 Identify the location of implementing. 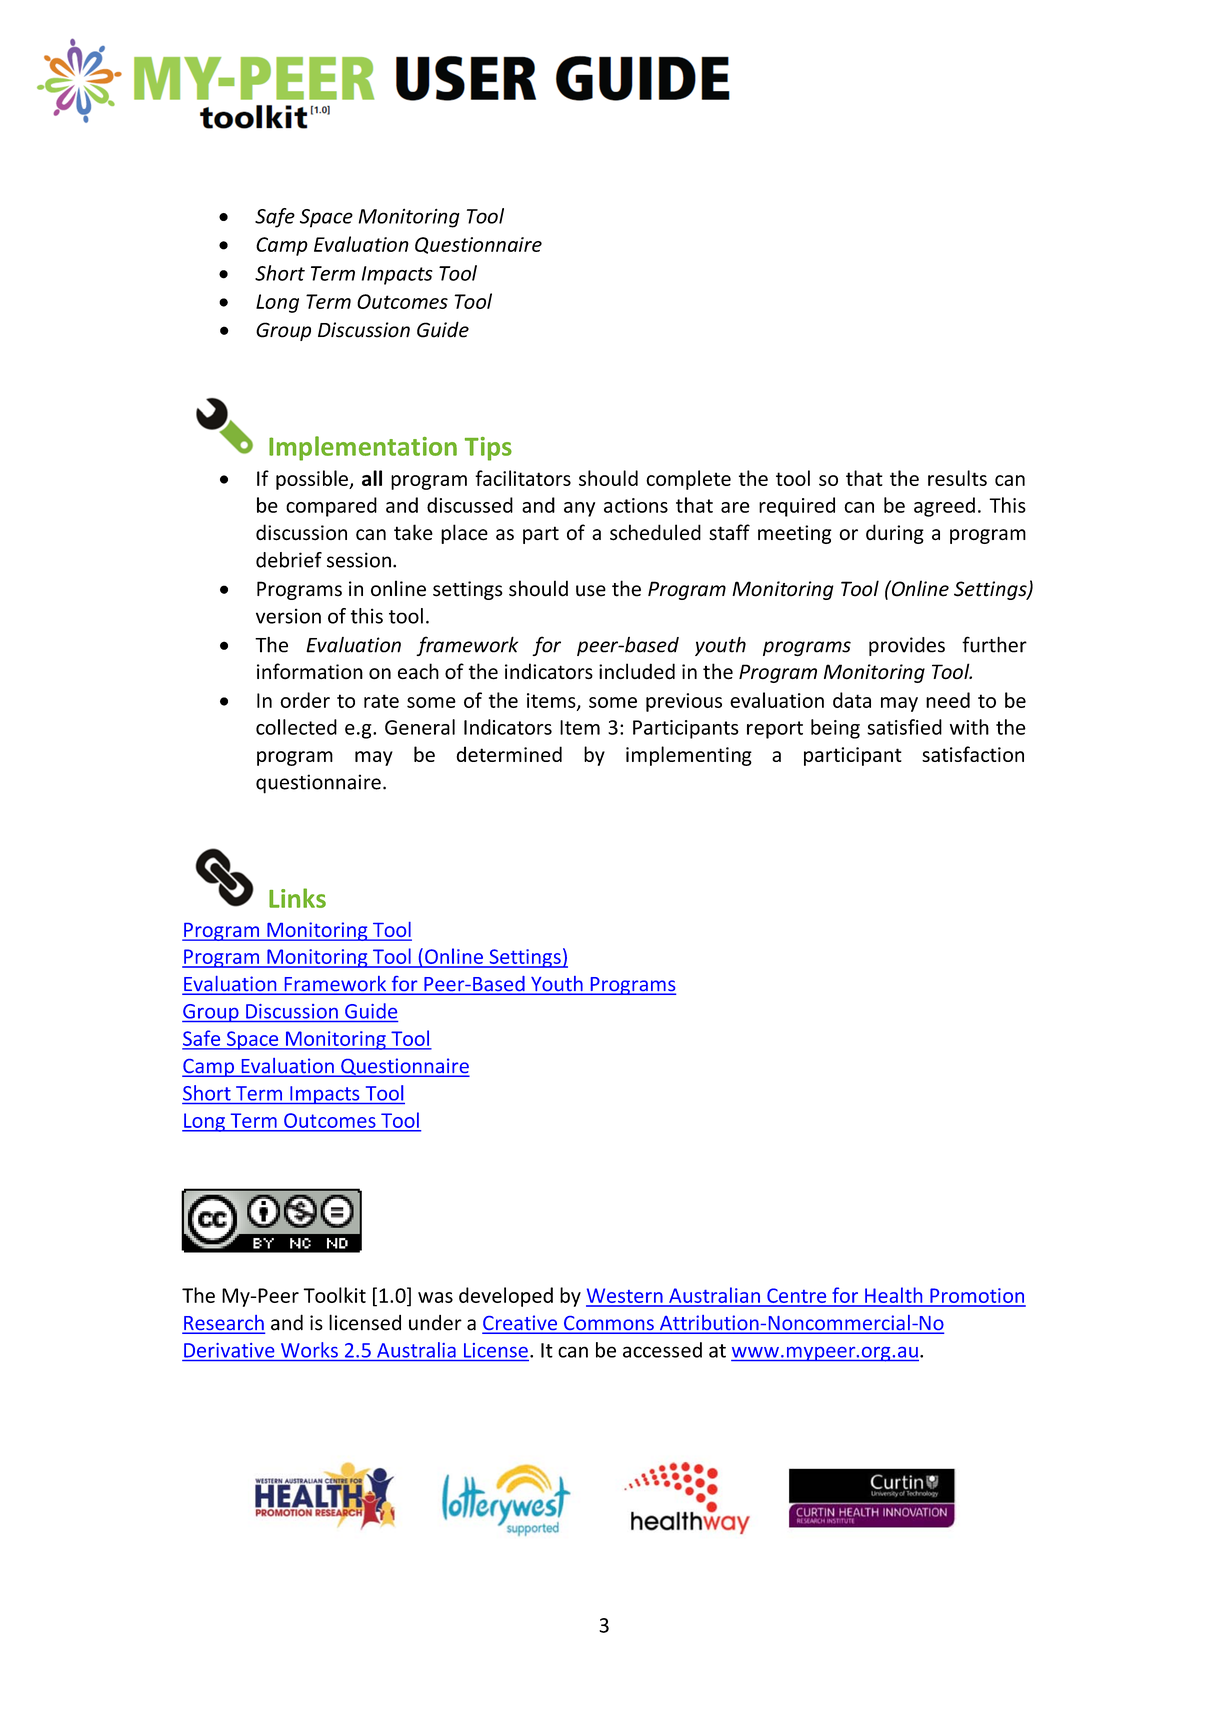
(689, 756).
